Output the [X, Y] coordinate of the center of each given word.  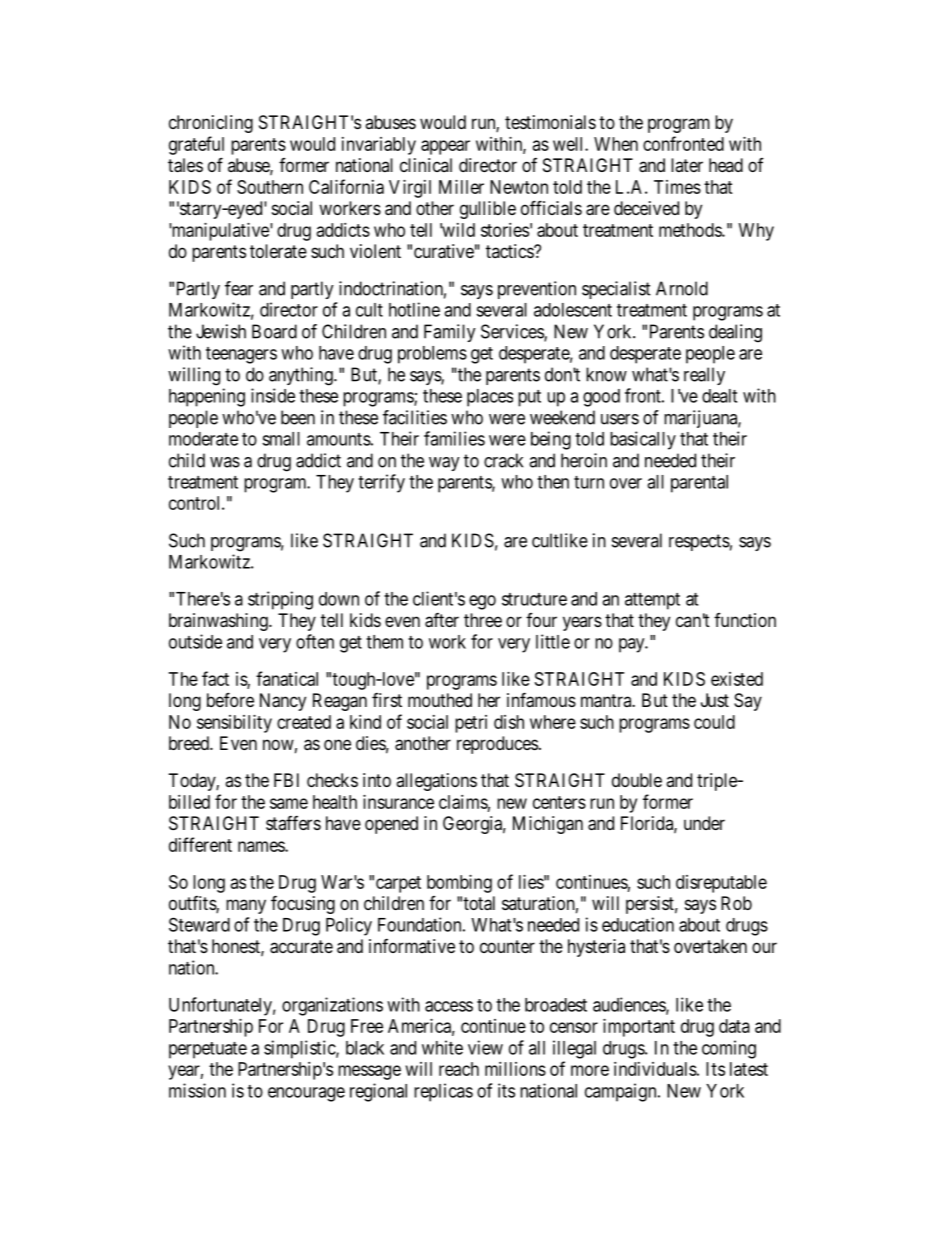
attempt [652, 601]
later [687, 165]
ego [482, 602]
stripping [280, 600]
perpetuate [208, 1050]
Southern [270, 187]
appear [445, 147]
